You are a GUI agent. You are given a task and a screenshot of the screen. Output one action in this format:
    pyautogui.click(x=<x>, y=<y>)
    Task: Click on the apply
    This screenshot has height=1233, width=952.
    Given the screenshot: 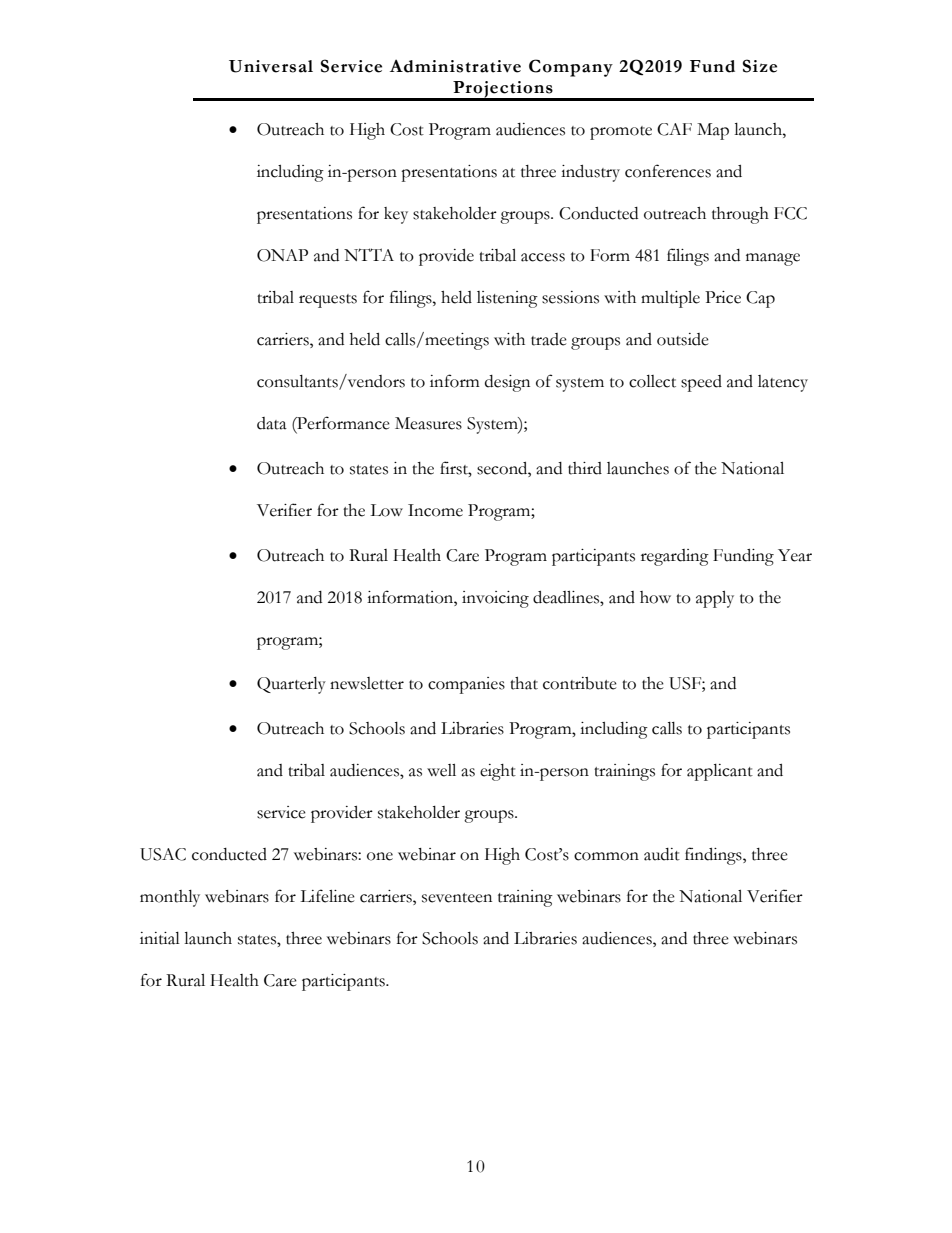 What is the action you would take?
    pyautogui.click(x=715, y=599)
